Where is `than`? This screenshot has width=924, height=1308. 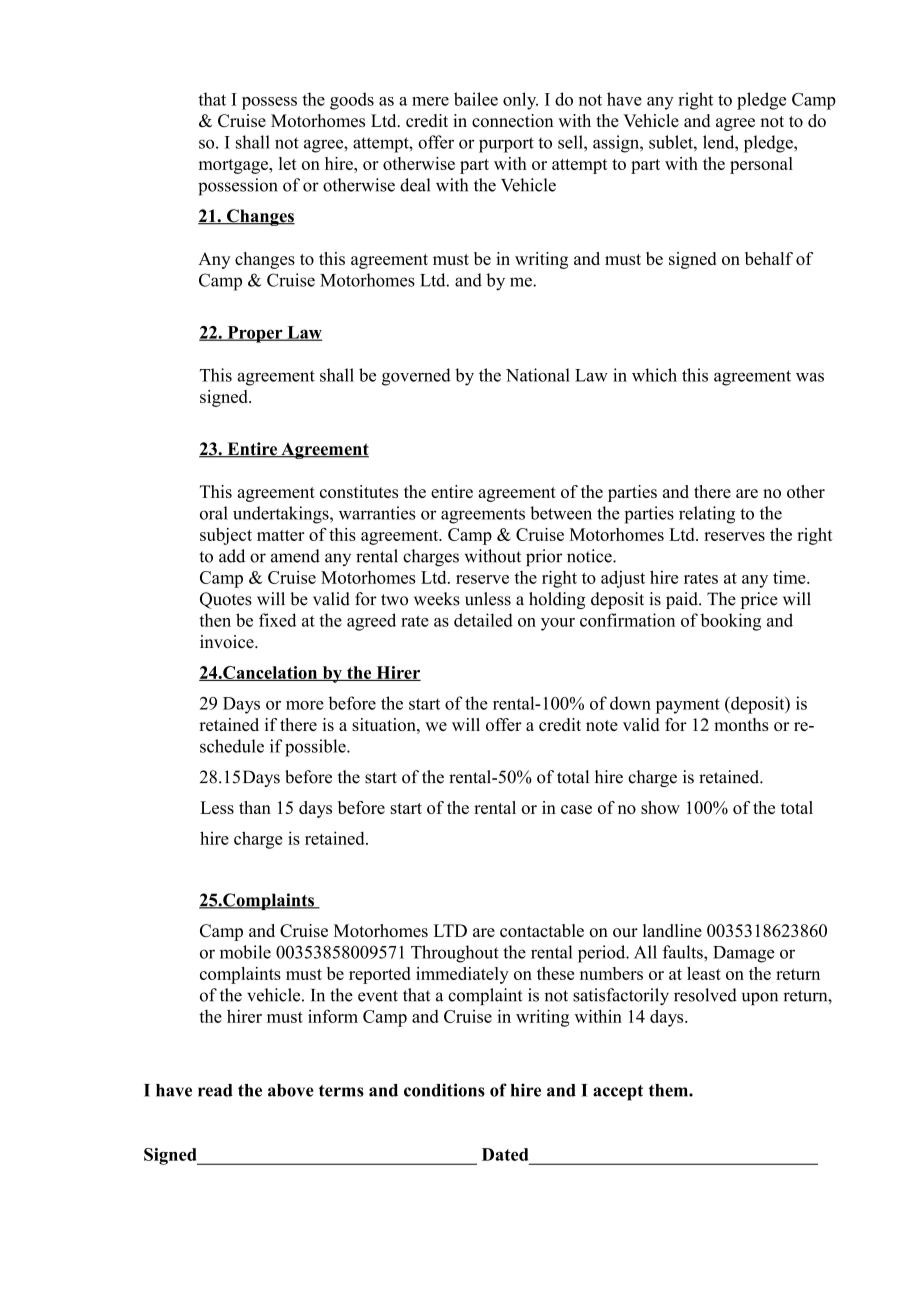
than is located at coordinates (255, 807).
